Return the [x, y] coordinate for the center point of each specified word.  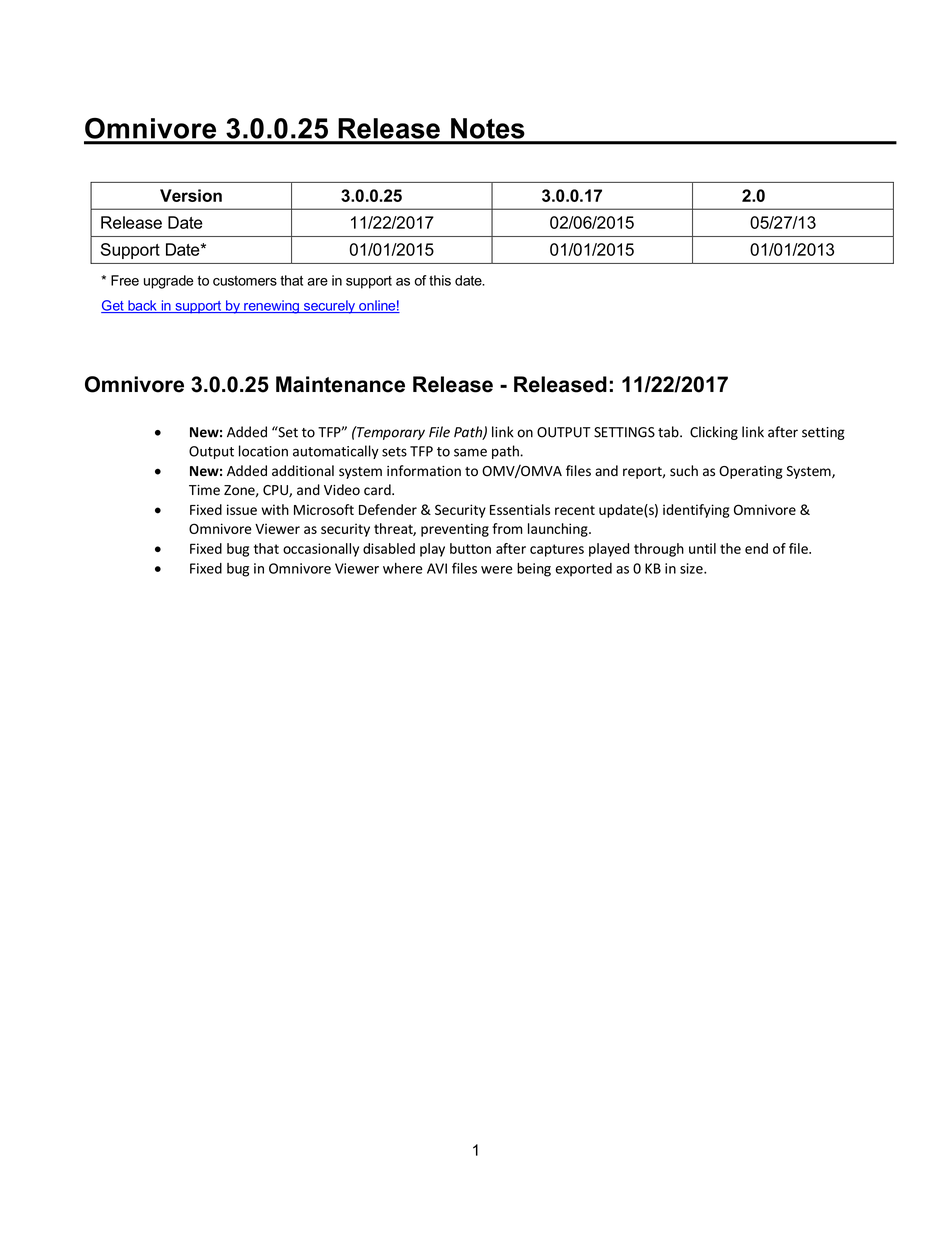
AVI [437, 568]
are [317, 282]
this [440, 280]
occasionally [321, 550]
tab [669, 432]
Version [191, 195]
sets [394, 452]
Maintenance [340, 384]
